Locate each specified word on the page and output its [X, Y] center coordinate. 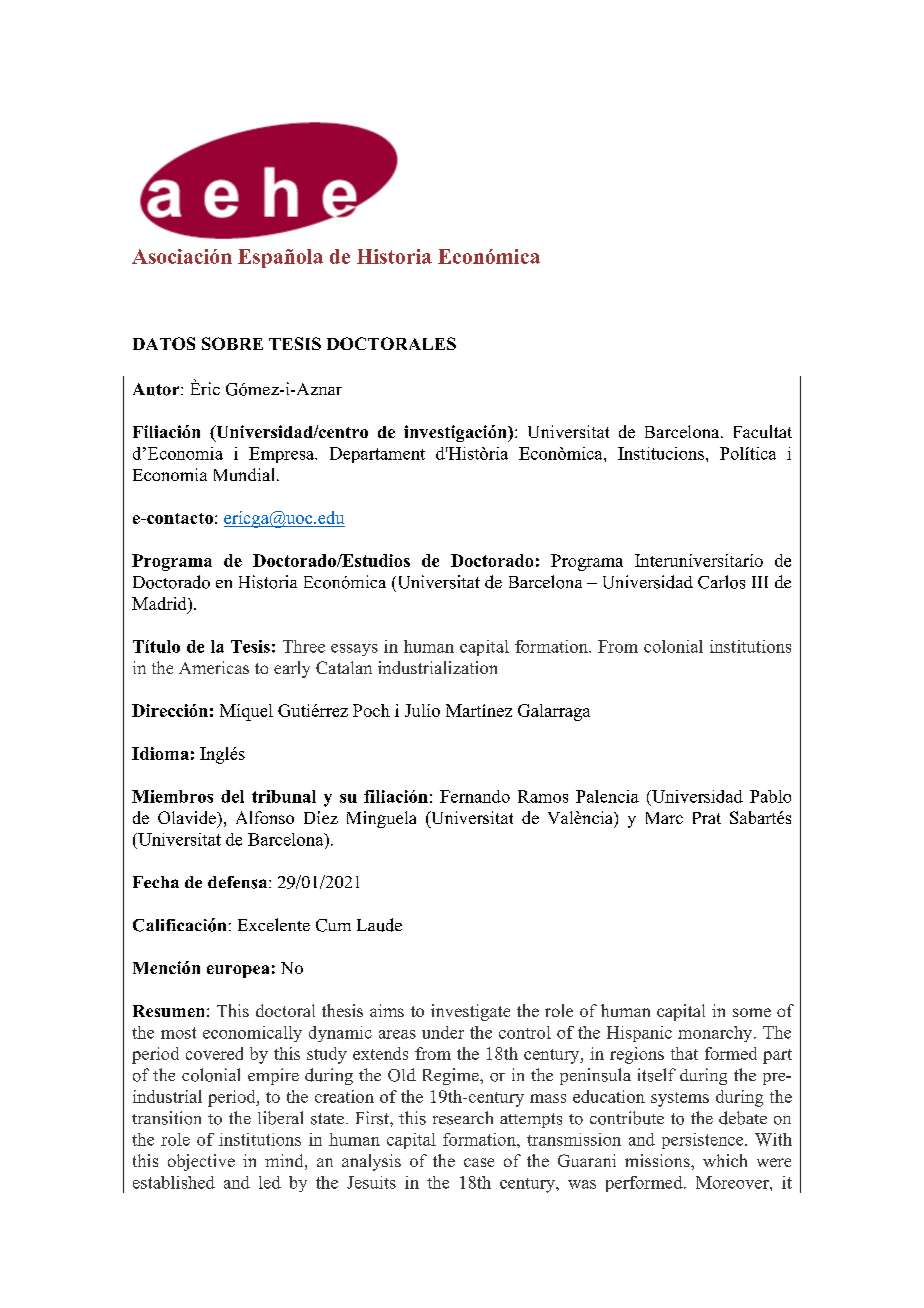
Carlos [721, 582]
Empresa [282, 455]
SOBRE [232, 343]
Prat [707, 818]
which [725, 1160]
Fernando [475, 796]
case [479, 1162]
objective [201, 1162]
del [232, 796]
